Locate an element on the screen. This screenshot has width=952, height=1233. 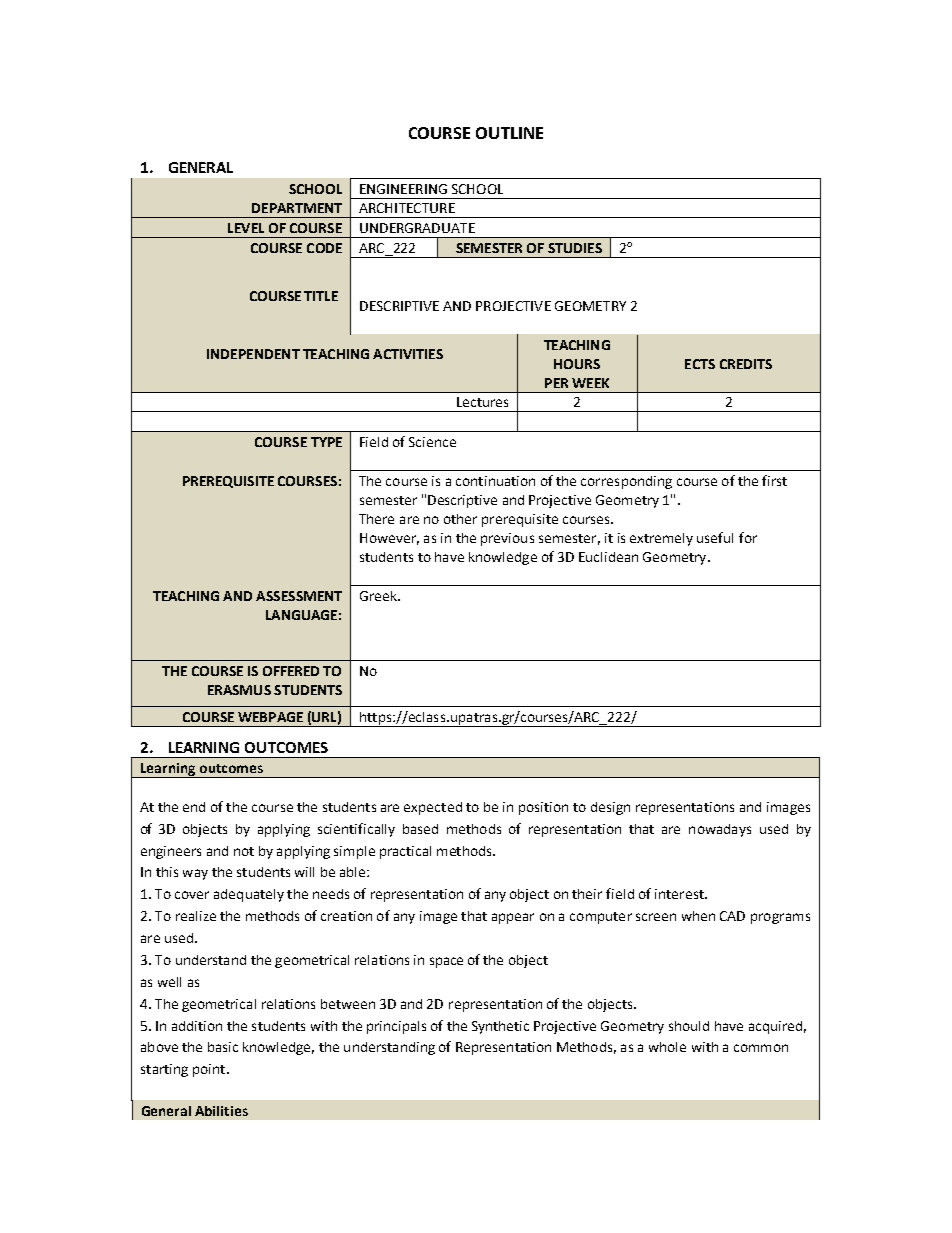
WEBPAGE is located at coordinates (270, 717).
